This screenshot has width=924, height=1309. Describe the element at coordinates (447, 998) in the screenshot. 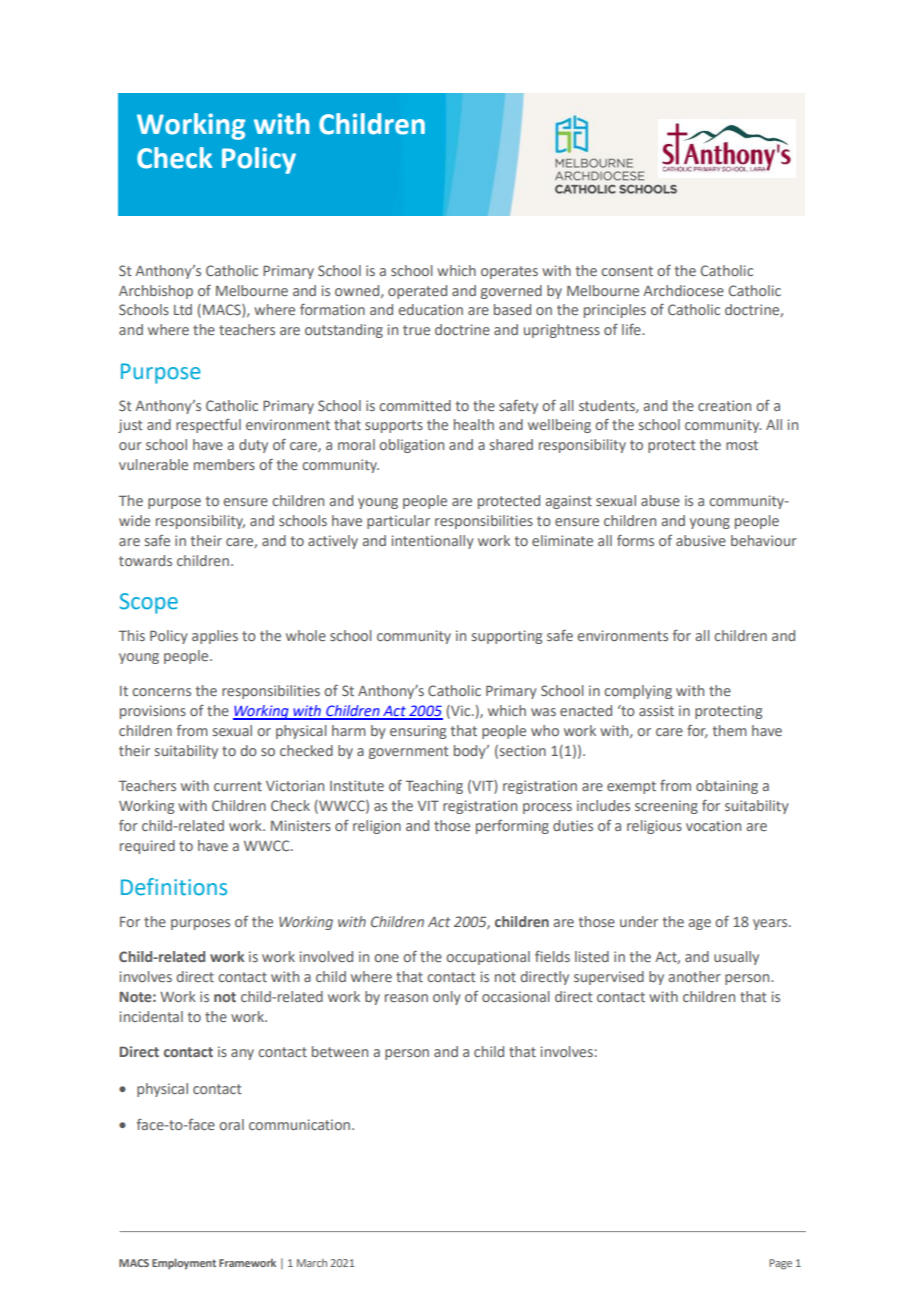

I see `only` at that location.
